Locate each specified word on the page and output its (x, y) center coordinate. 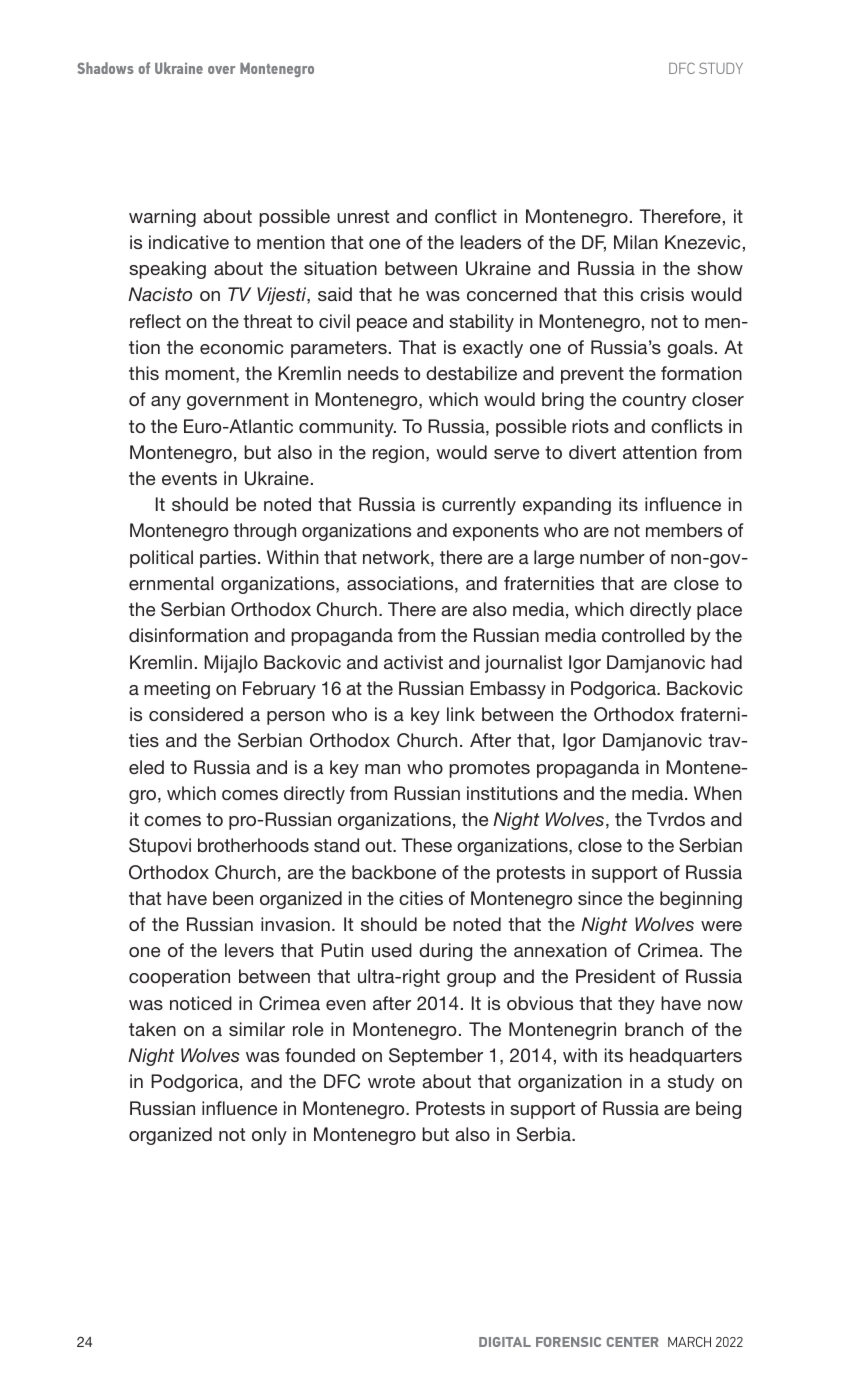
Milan (636, 242)
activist (413, 662)
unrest (363, 216)
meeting (177, 690)
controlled (643, 635)
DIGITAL (505, 1342)
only (269, 1136)
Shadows (105, 68)
